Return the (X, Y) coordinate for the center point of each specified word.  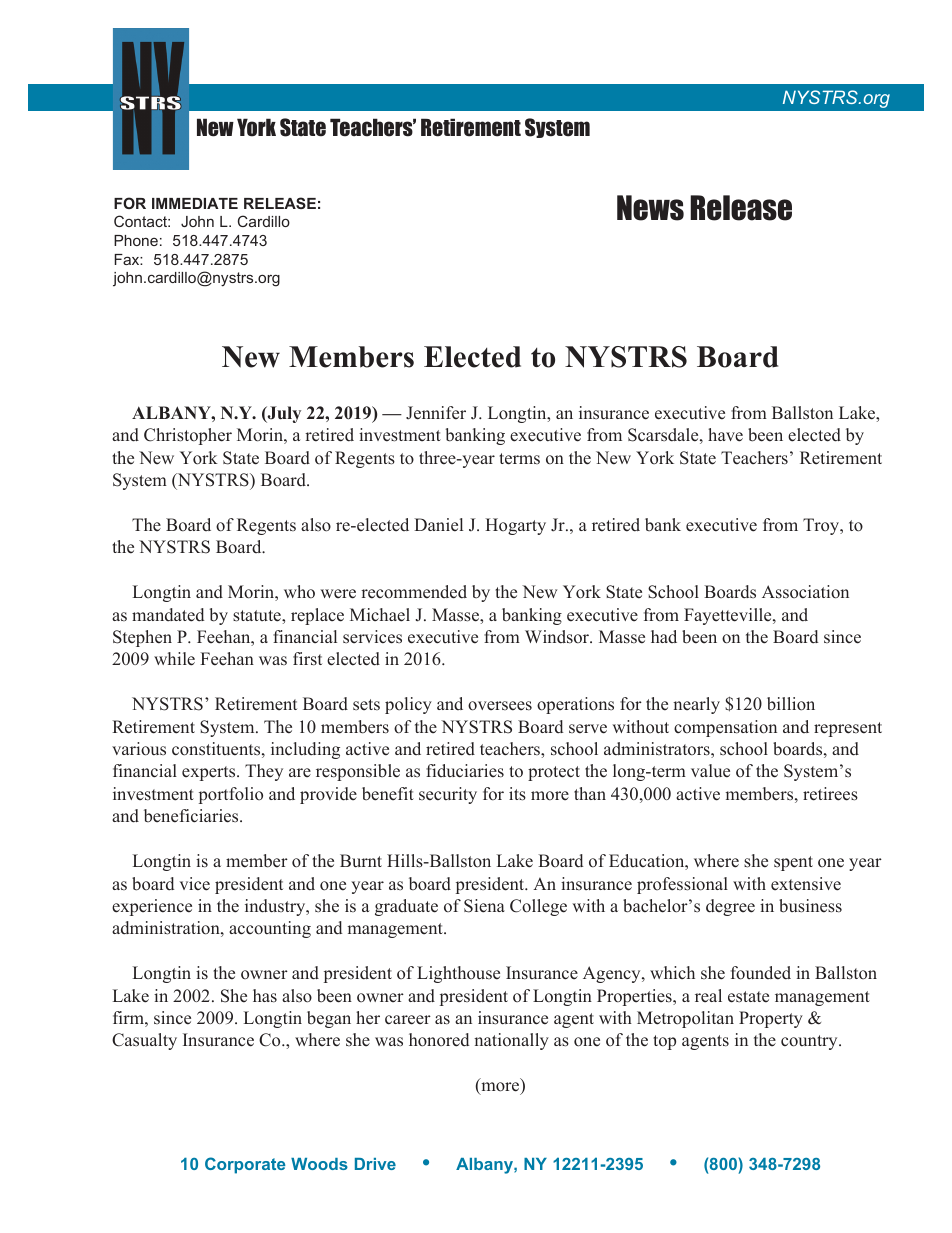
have (725, 435)
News (650, 208)
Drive (375, 1164)
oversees (500, 706)
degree (730, 907)
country (810, 1042)
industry (276, 907)
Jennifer (436, 413)
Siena (484, 906)
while (174, 659)
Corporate (245, 1165)
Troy (822, 526)
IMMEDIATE (195, 203)
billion (791, 704)
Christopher (188, 436)
